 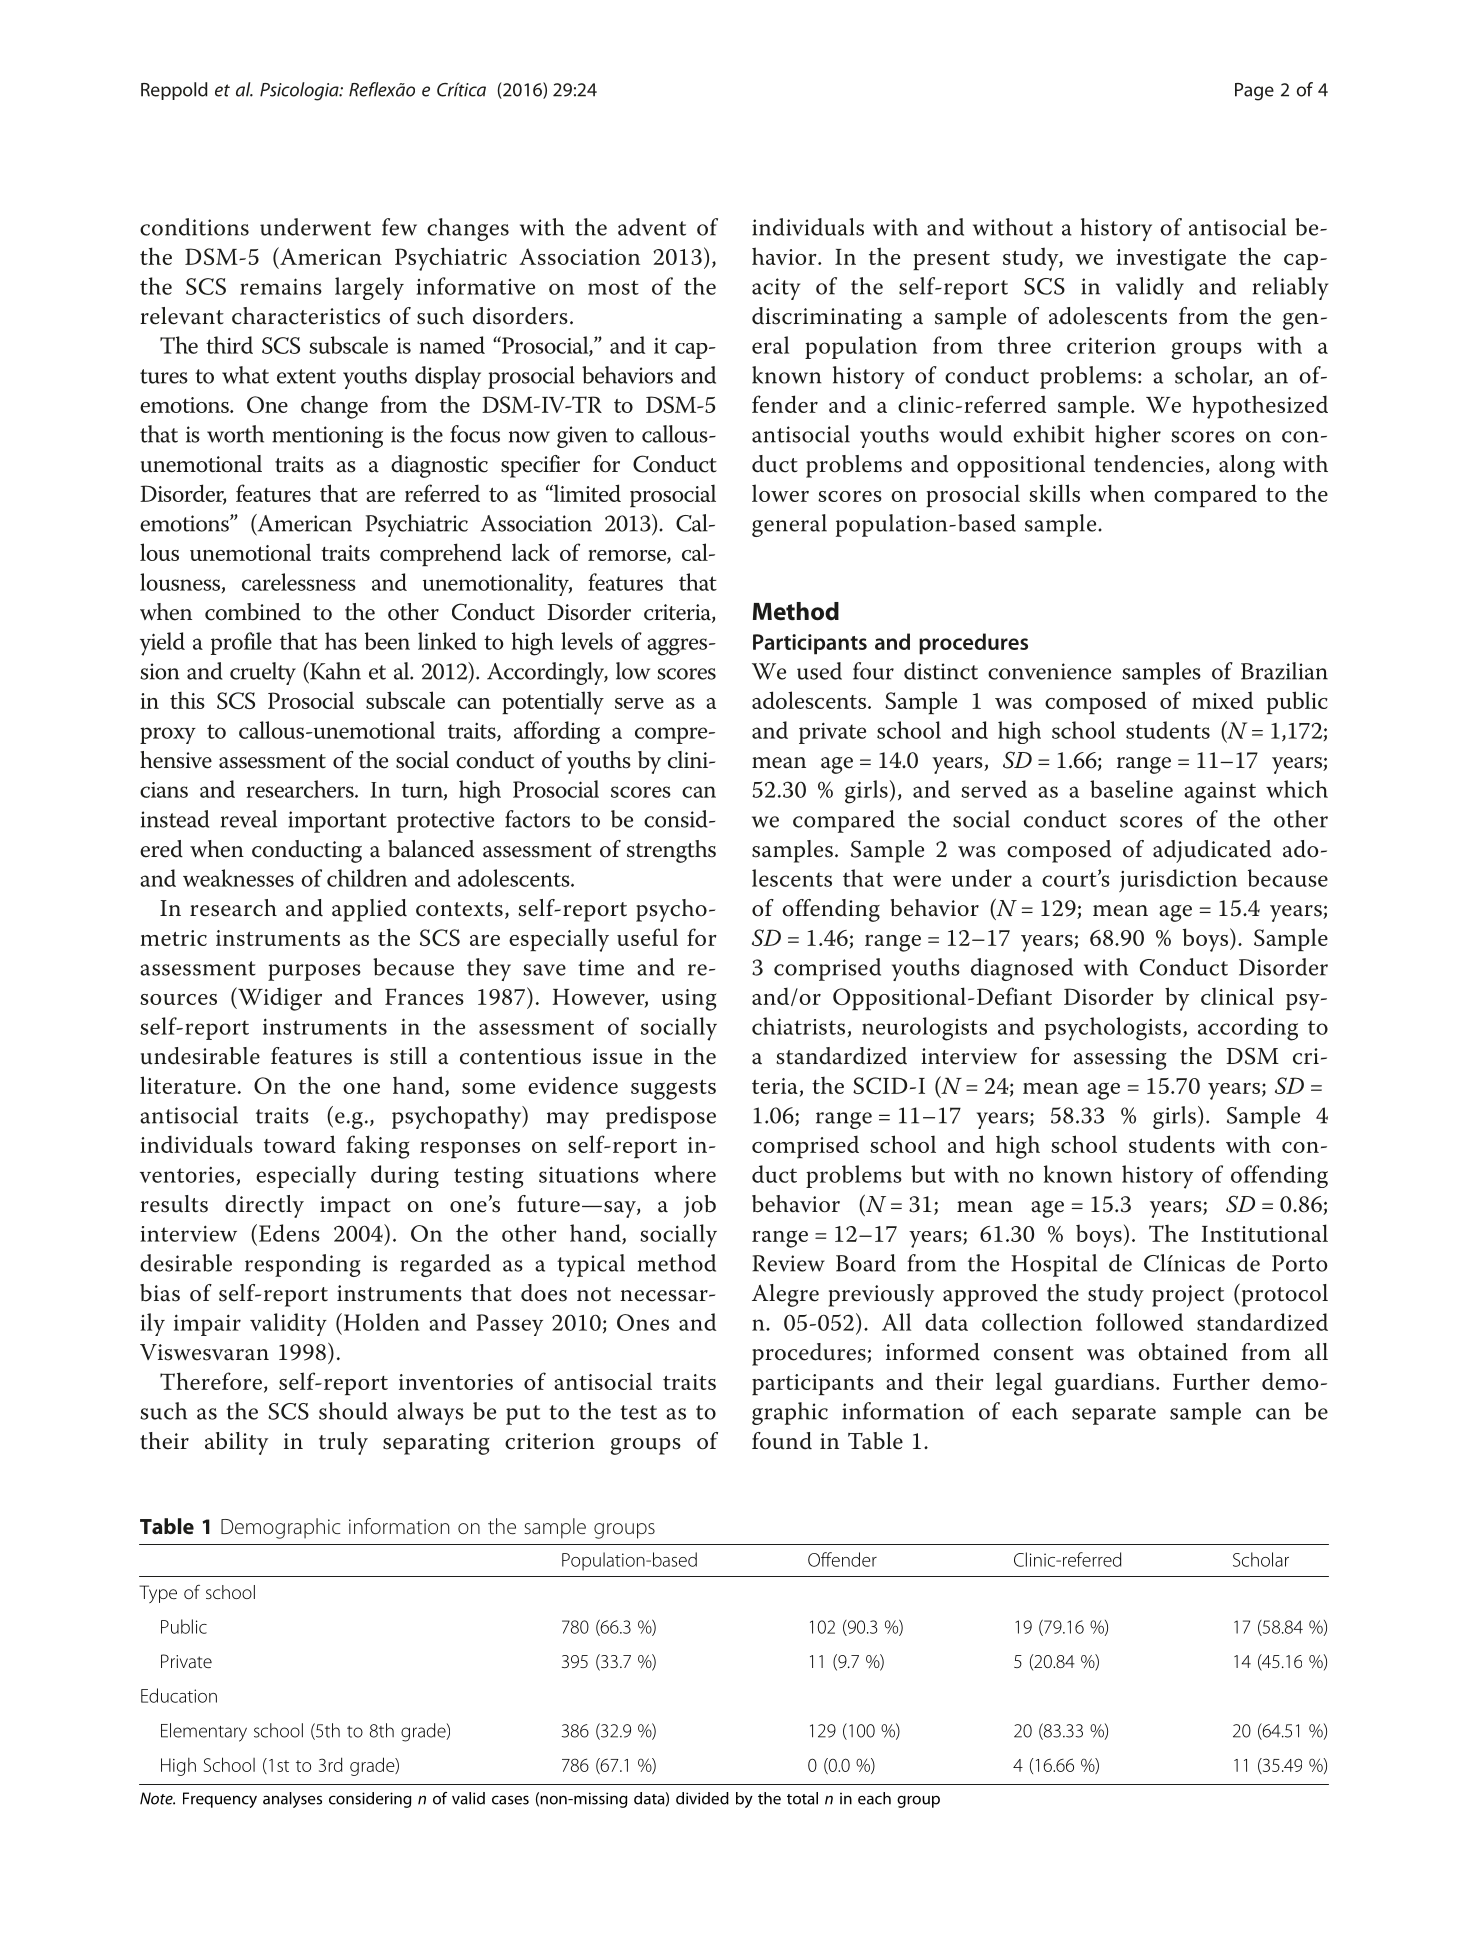 I want to click on analyses, so click(x=292, y=1800).
